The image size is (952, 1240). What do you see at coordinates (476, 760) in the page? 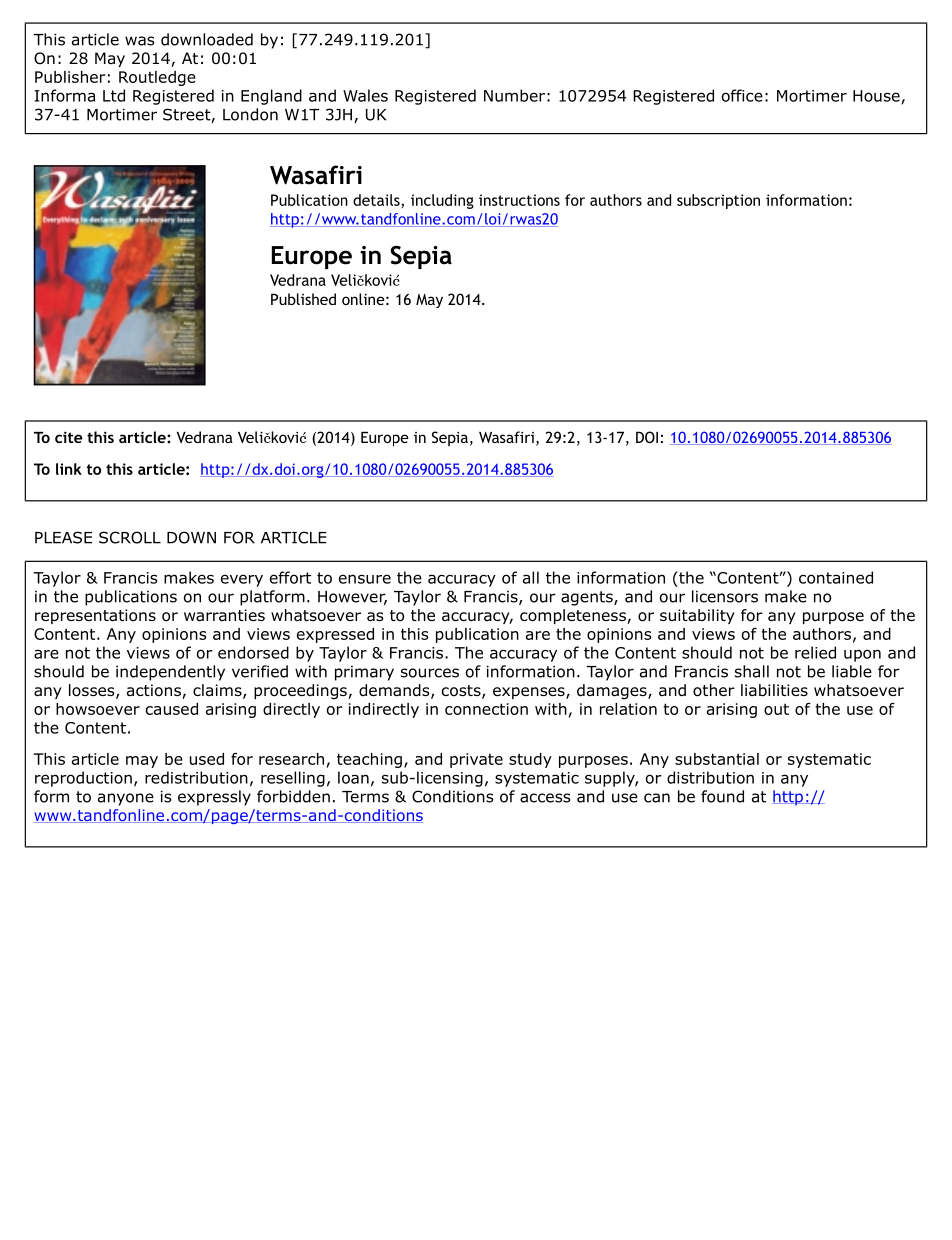
I see `private` at bounding box center [476, 760].
